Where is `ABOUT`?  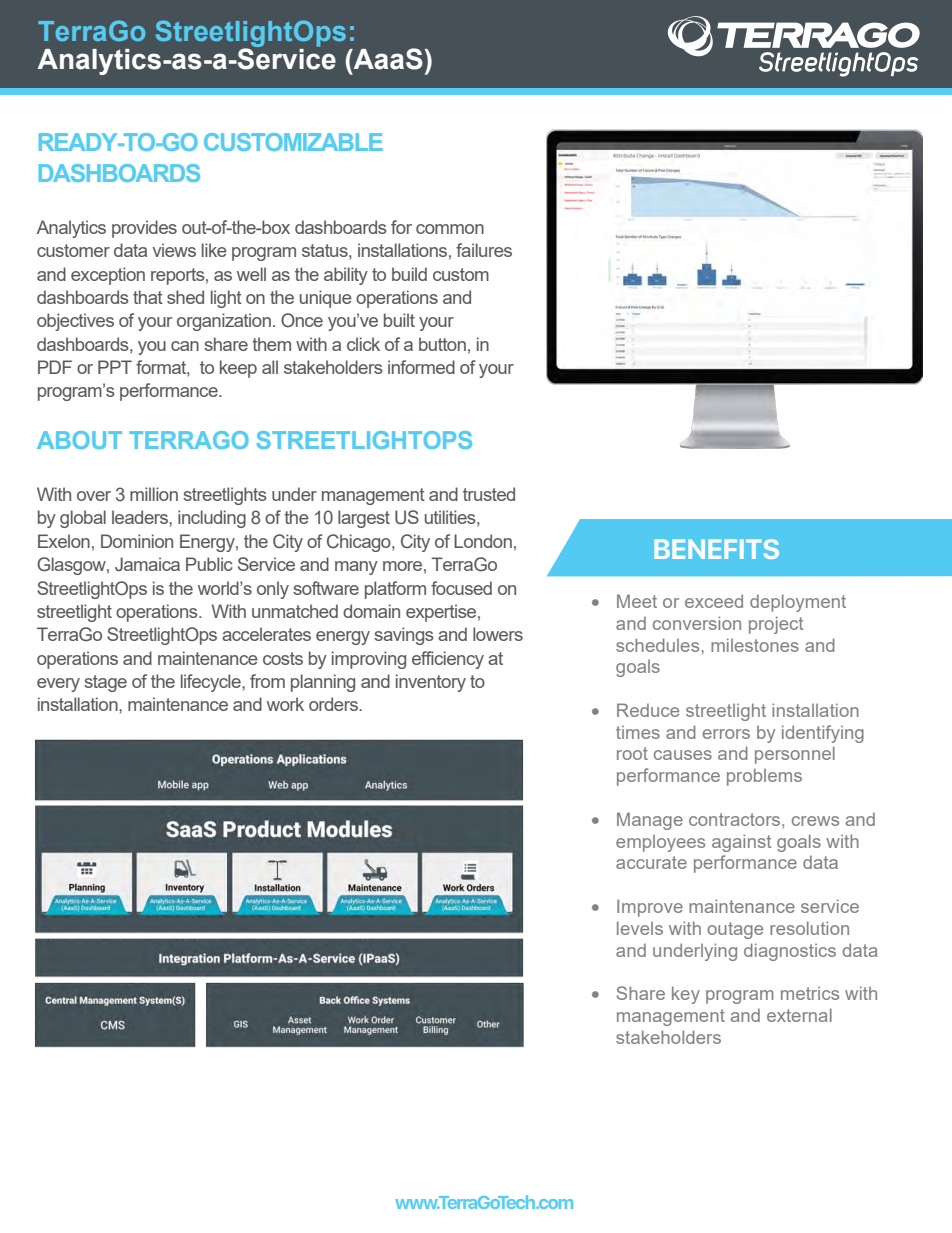
ABOUT is located at coordinates (79, 440).
